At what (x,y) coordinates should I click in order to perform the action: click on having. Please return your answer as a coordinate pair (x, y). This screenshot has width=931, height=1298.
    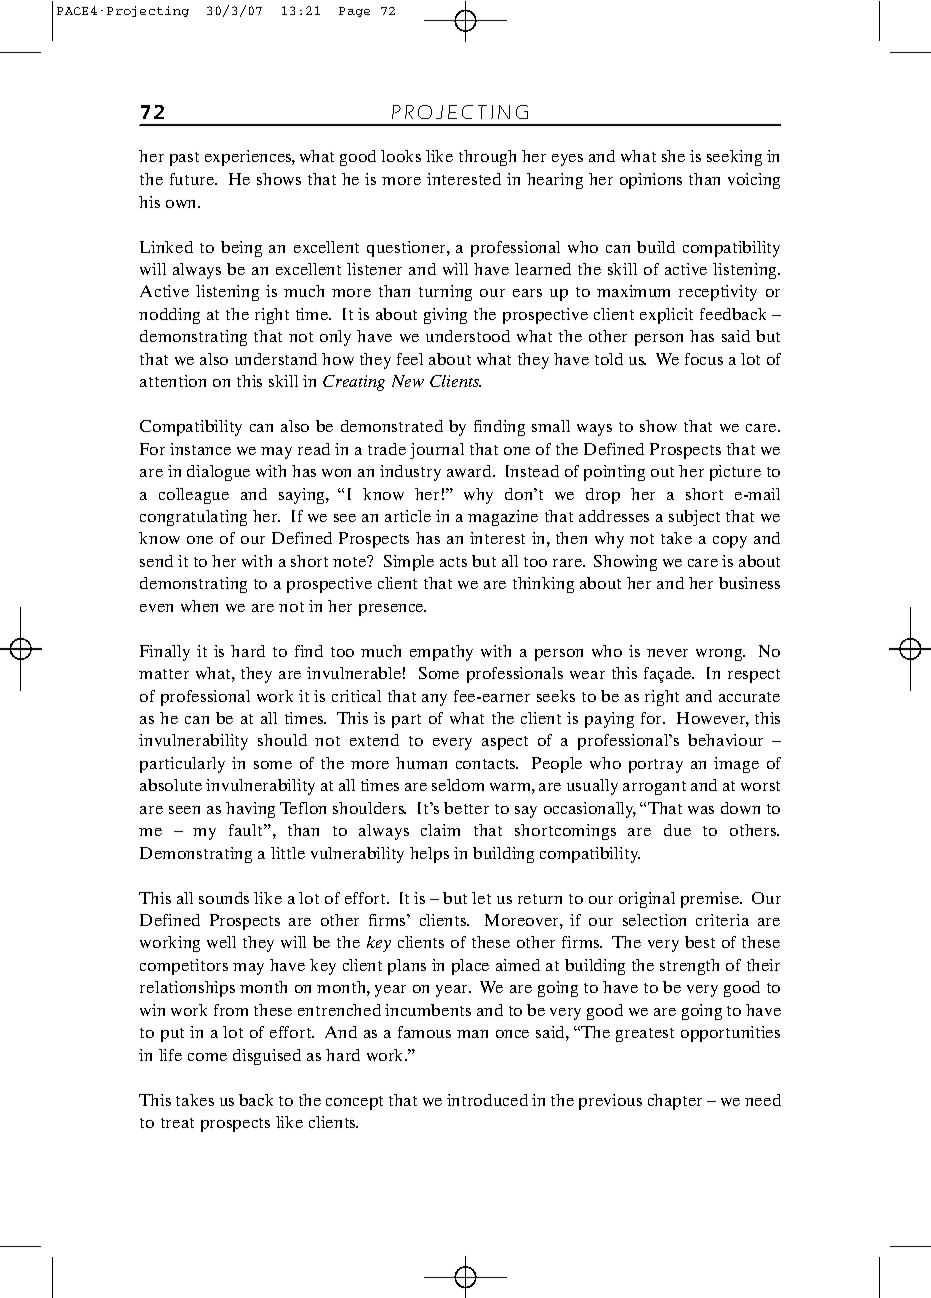
    Looking at the image, I should click on (250, 810).
